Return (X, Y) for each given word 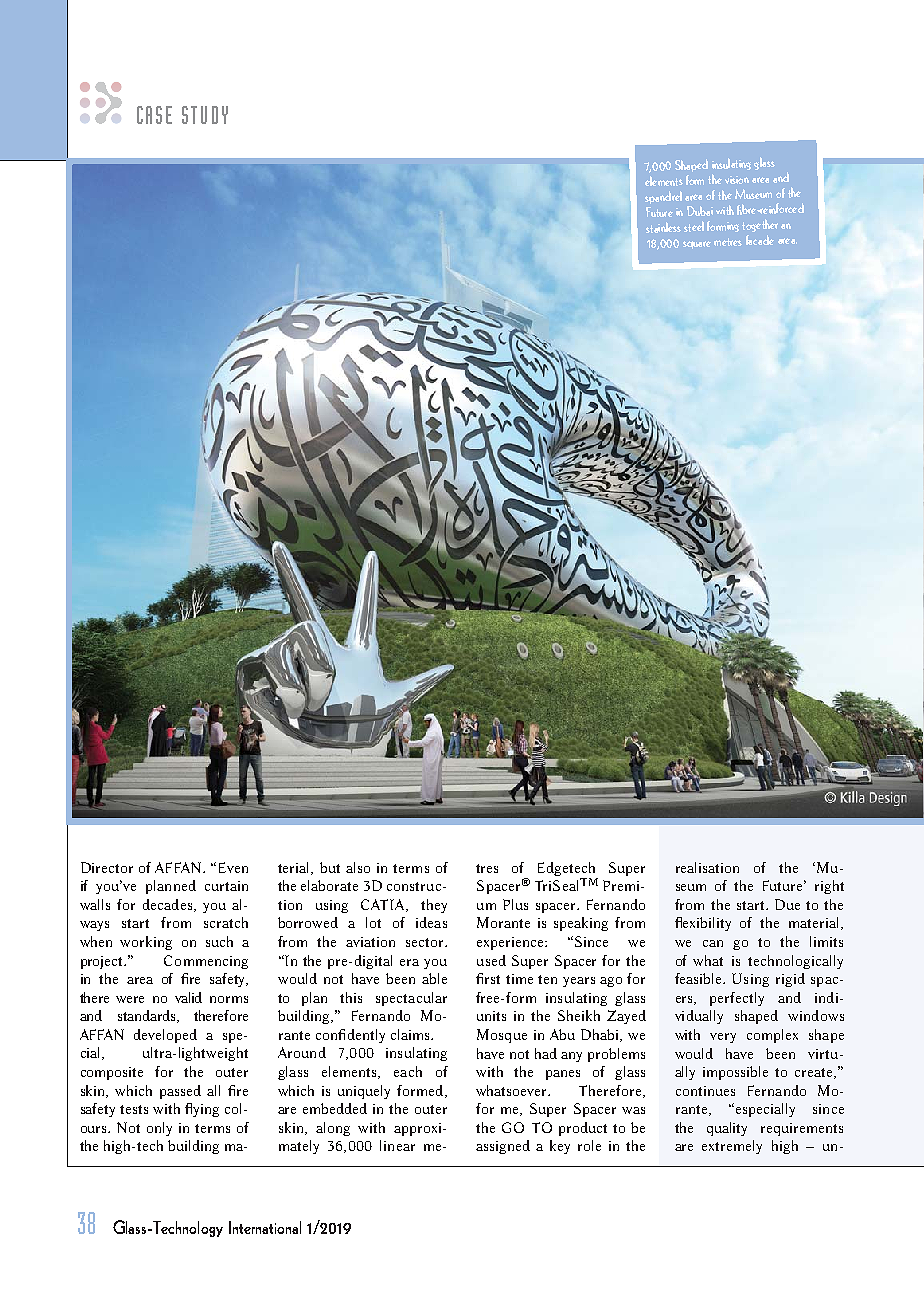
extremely (732, 1147)
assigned (503, 1147)
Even (233, 867)
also (358, 867)
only (159, 1129)
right (829, 887)
